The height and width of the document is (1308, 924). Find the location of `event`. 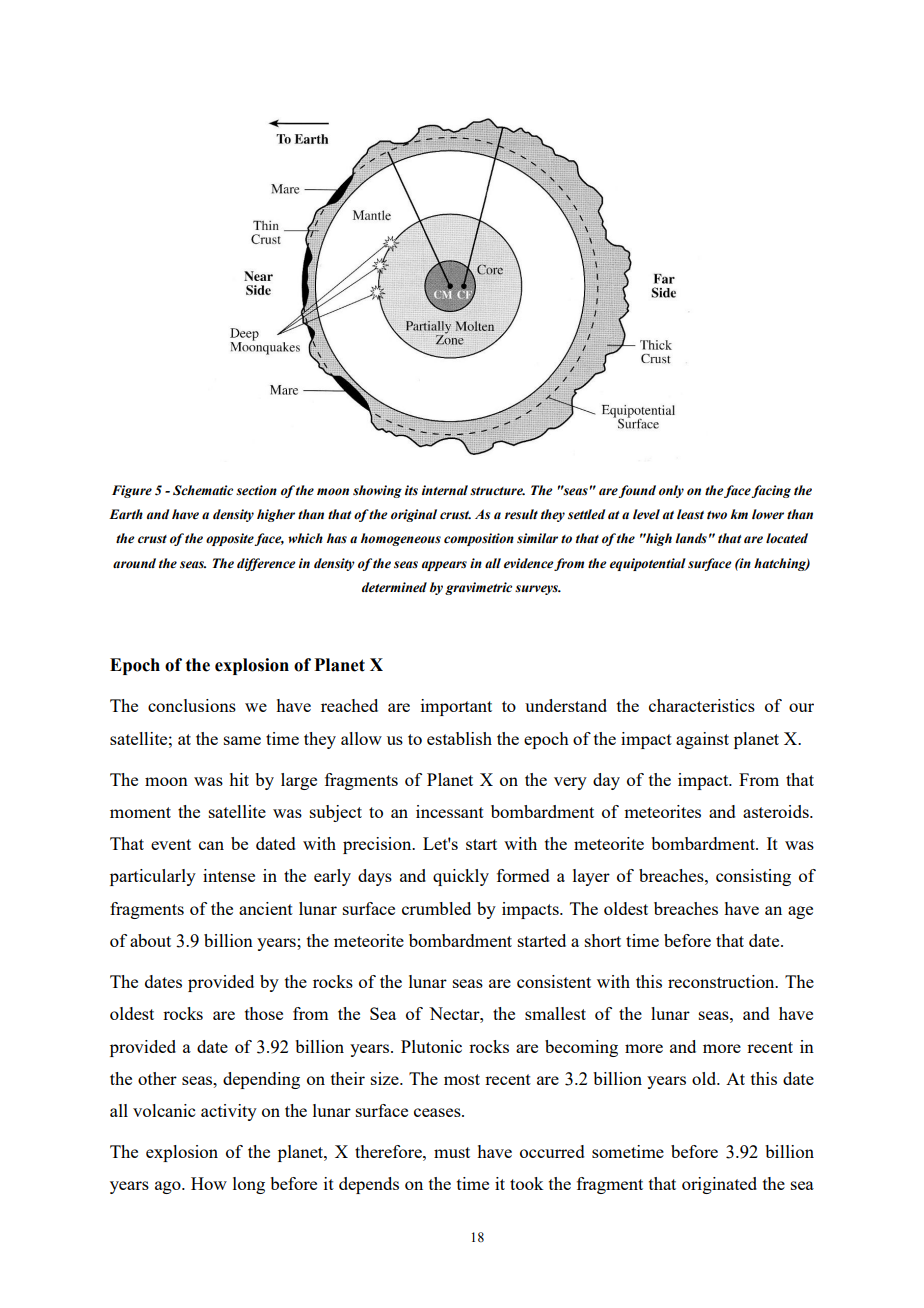

event is located at coordinates (171, 844).
